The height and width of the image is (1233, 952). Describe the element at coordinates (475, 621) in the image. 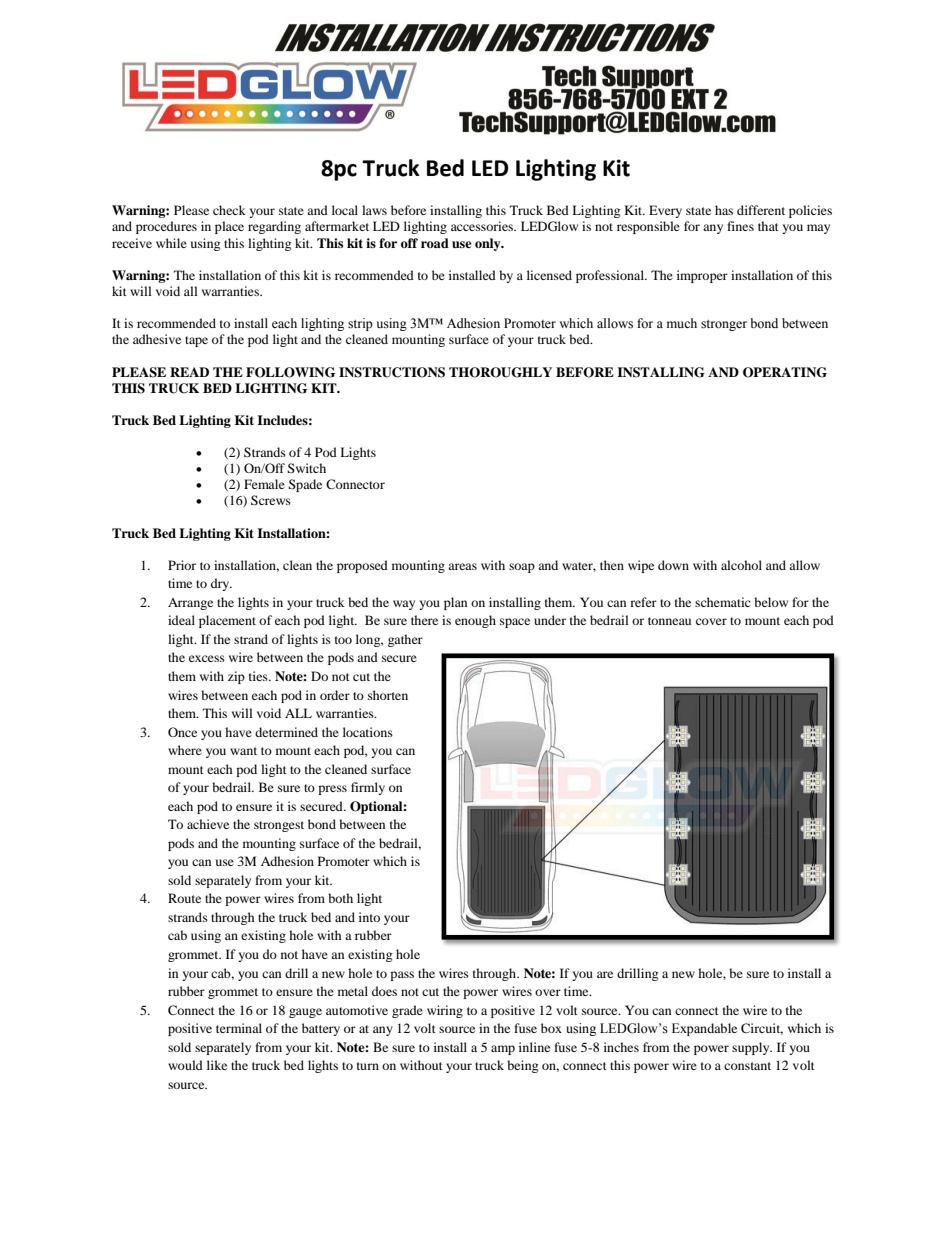

I see `enough` at that location.
